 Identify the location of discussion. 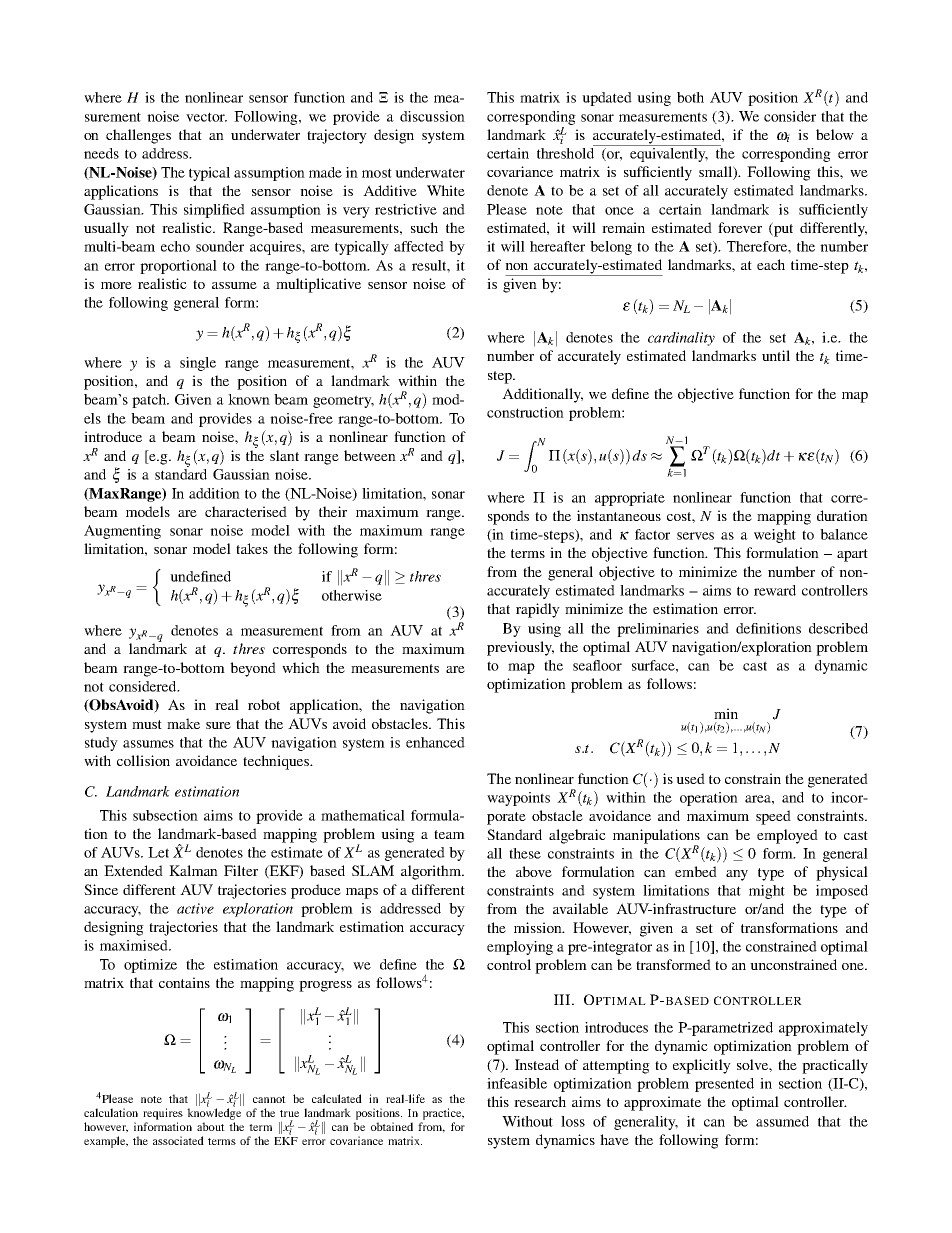
(432, 116).
